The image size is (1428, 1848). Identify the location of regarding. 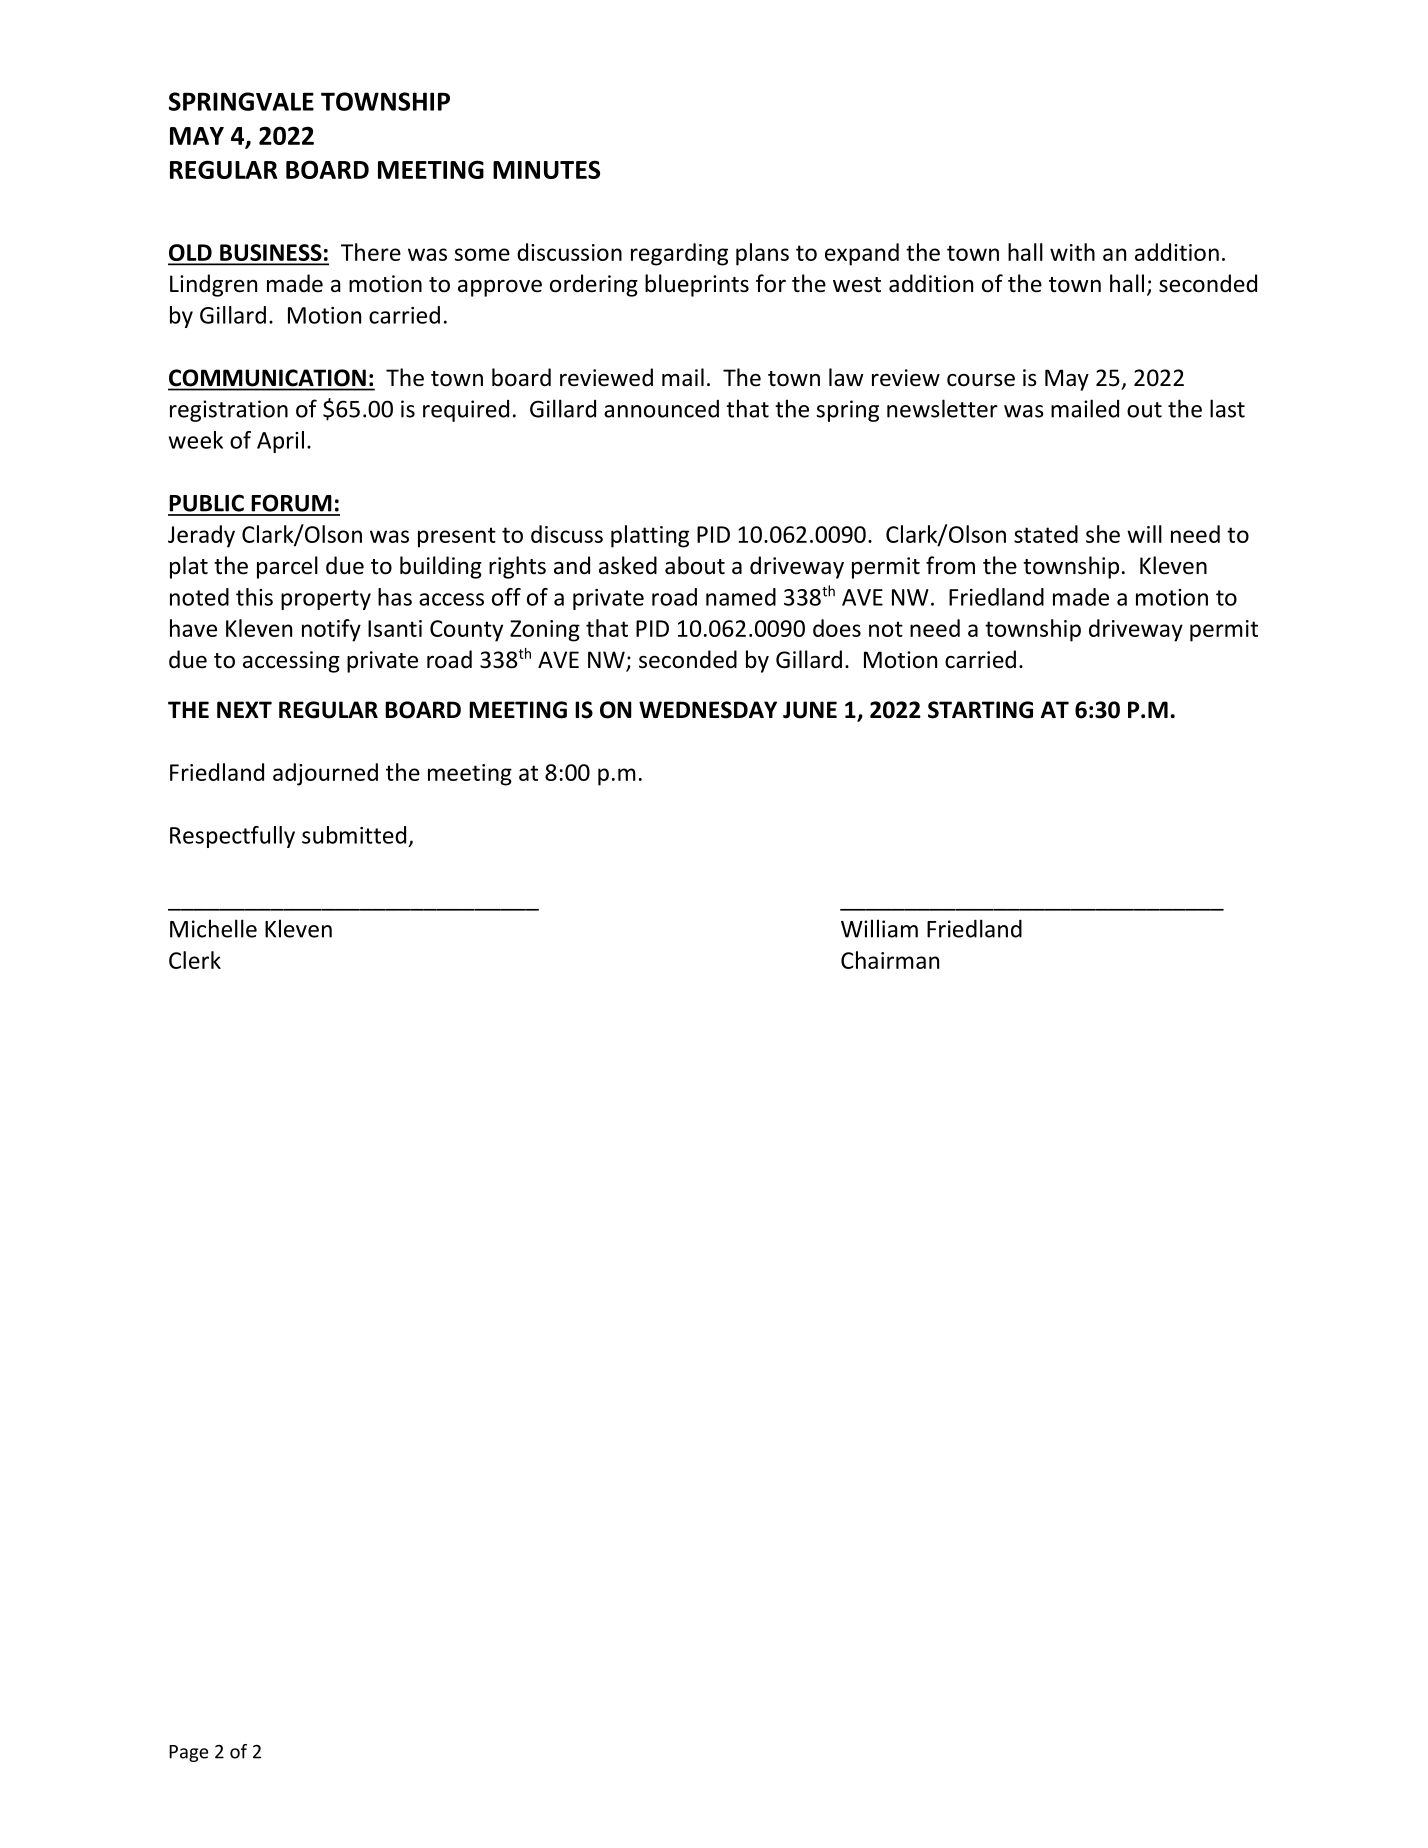
(679, 254).
